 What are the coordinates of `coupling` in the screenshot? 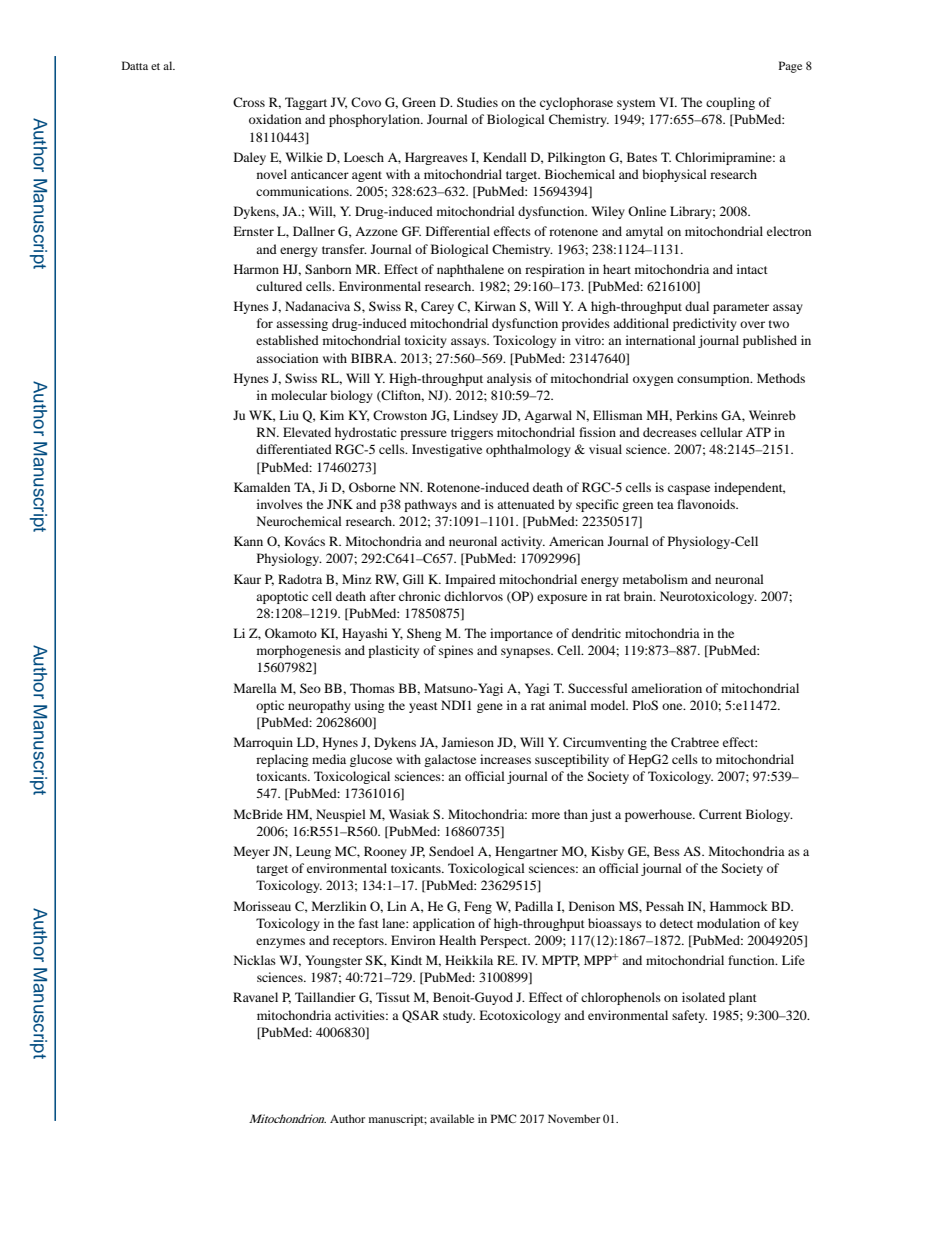 It's located at (730, 103).
